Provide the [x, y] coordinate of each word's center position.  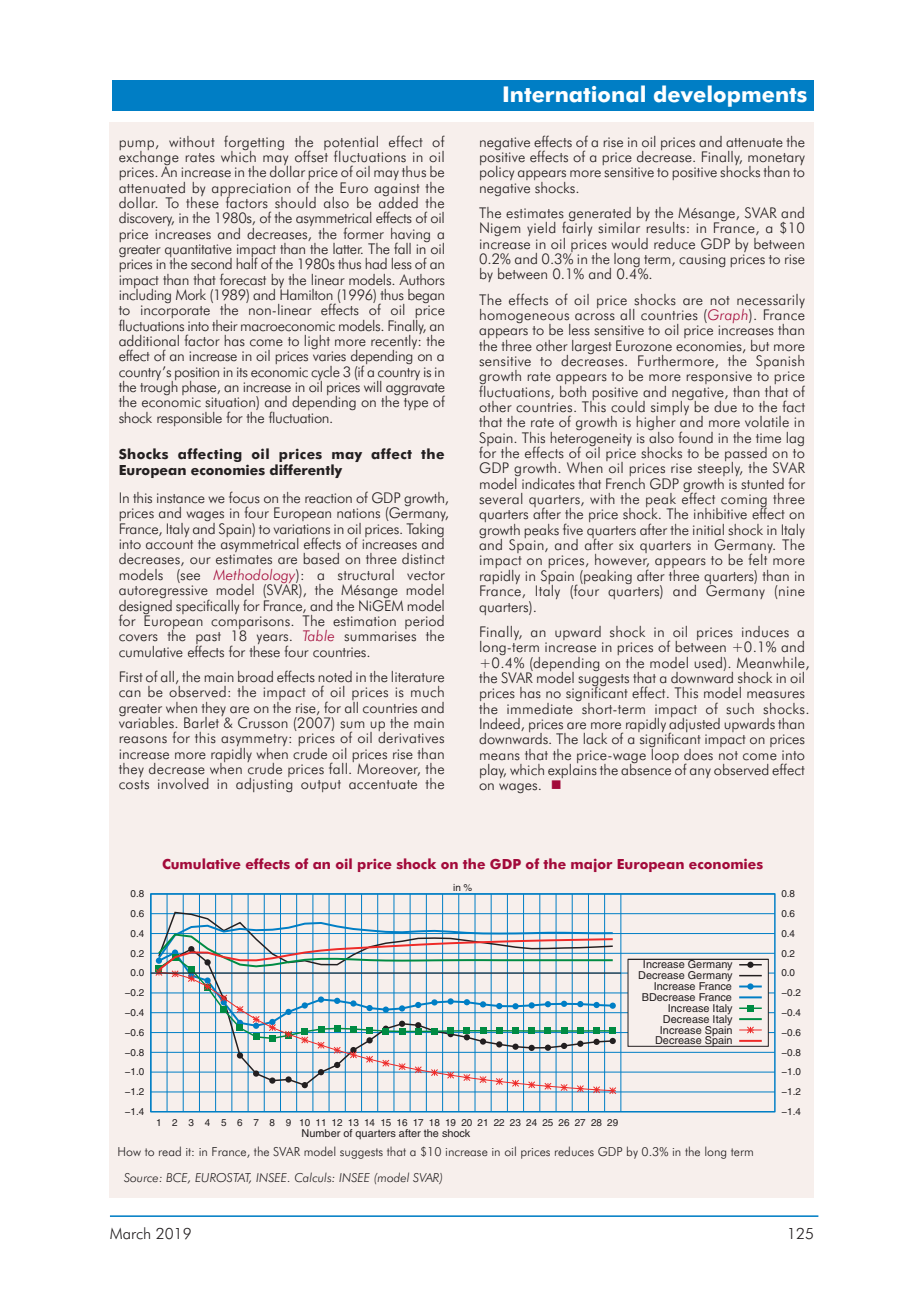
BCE [178, 1178]
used [709, 663]
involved [183, 784]
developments [730, 96]
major [591, 865]
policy [497, 172]
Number [321, 1133]
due [725, 405]
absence [647, 768]
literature [418, 677]
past [208, 639]
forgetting [254, 143]
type [416, 404]
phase [200, 389]
